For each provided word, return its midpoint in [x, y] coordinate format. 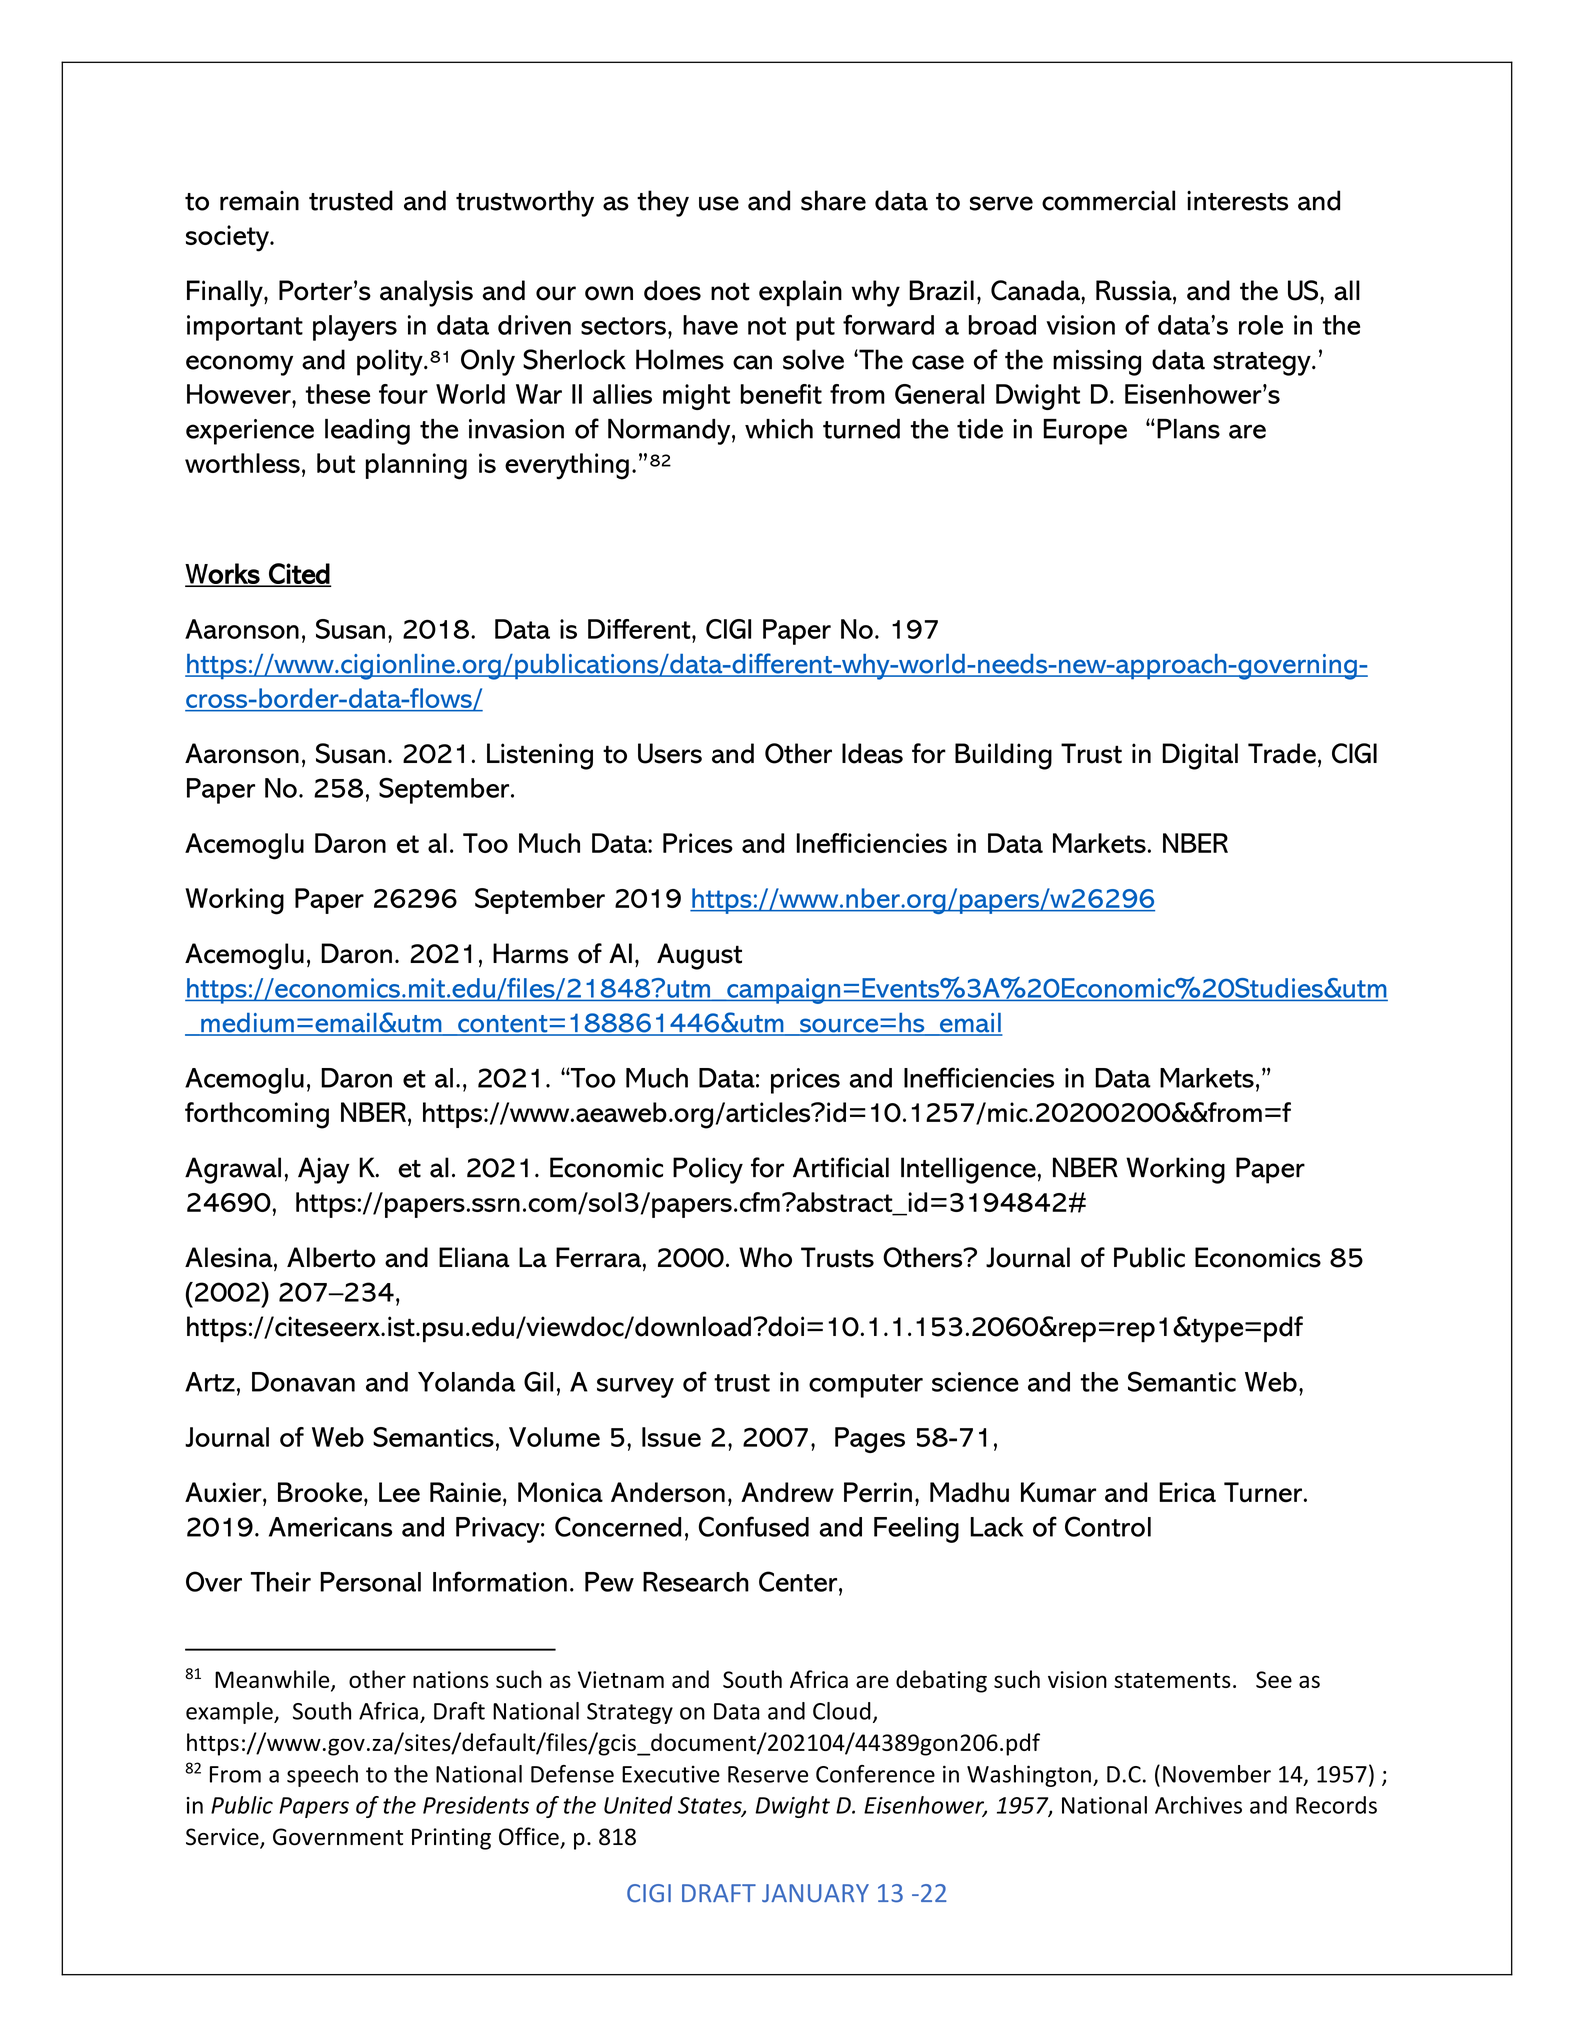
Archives [1198, 1805]
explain [800, 293]
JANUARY [815, 1893]
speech [322, 1776]
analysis [426, 293]
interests [1237, 201]
